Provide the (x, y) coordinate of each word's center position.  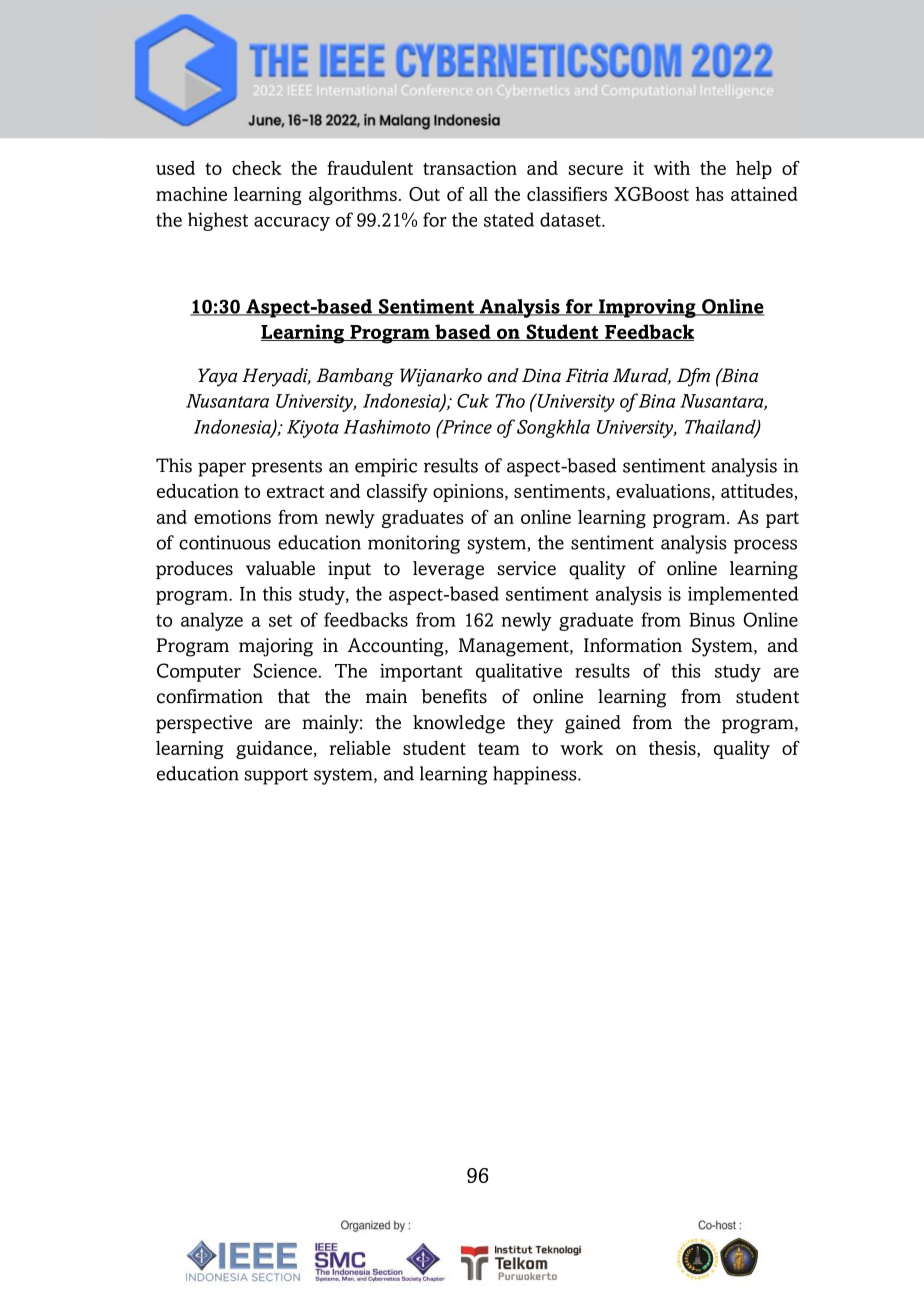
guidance (274, 750)
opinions (469, 493)
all (478, 194)
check (257, 168)
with (672, 168)
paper (222, 469)
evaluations (663, 491)
